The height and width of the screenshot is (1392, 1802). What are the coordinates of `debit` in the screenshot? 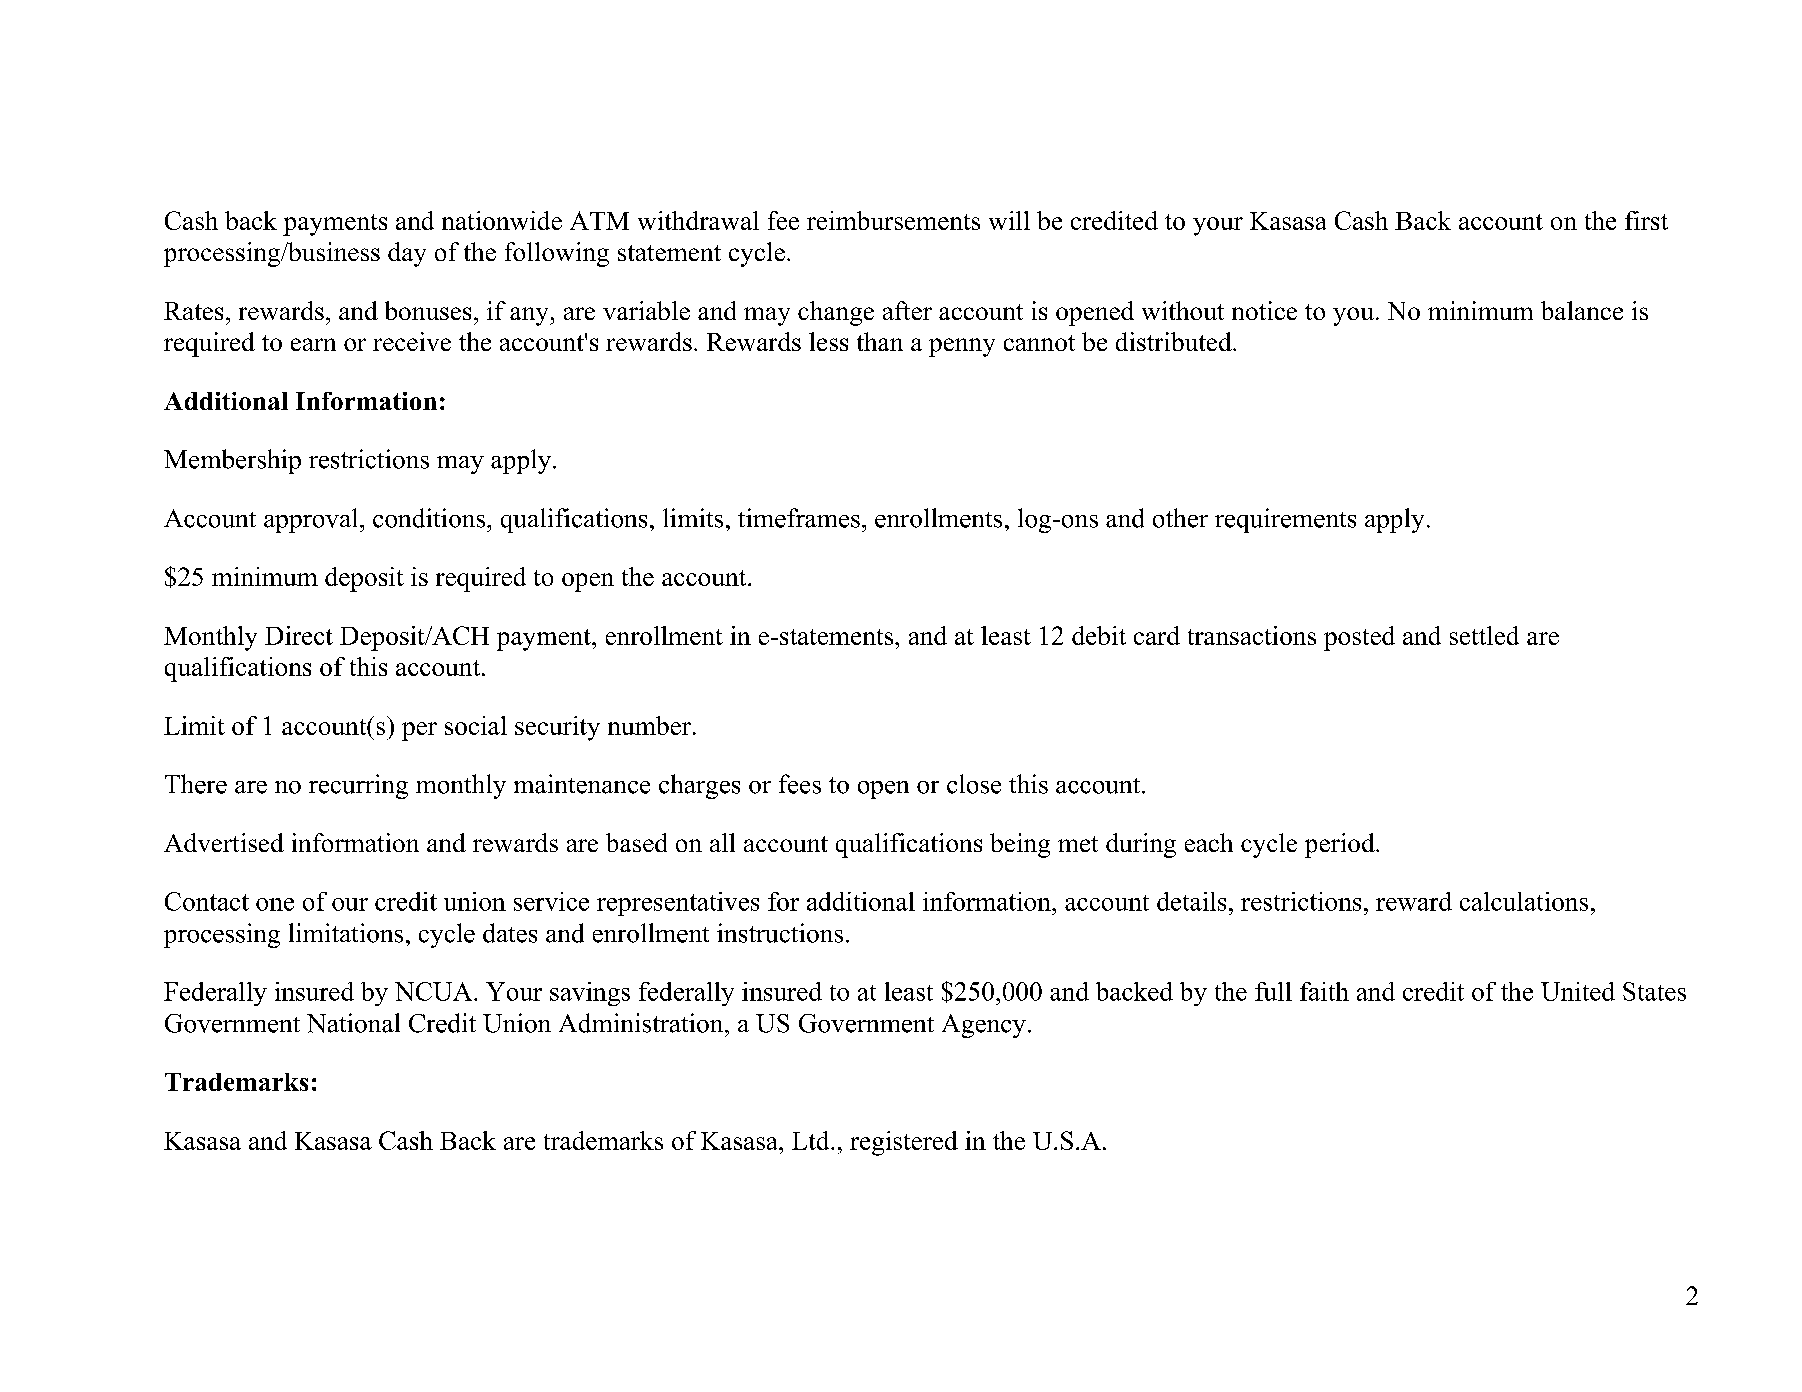 It's located at (1099, 635).
